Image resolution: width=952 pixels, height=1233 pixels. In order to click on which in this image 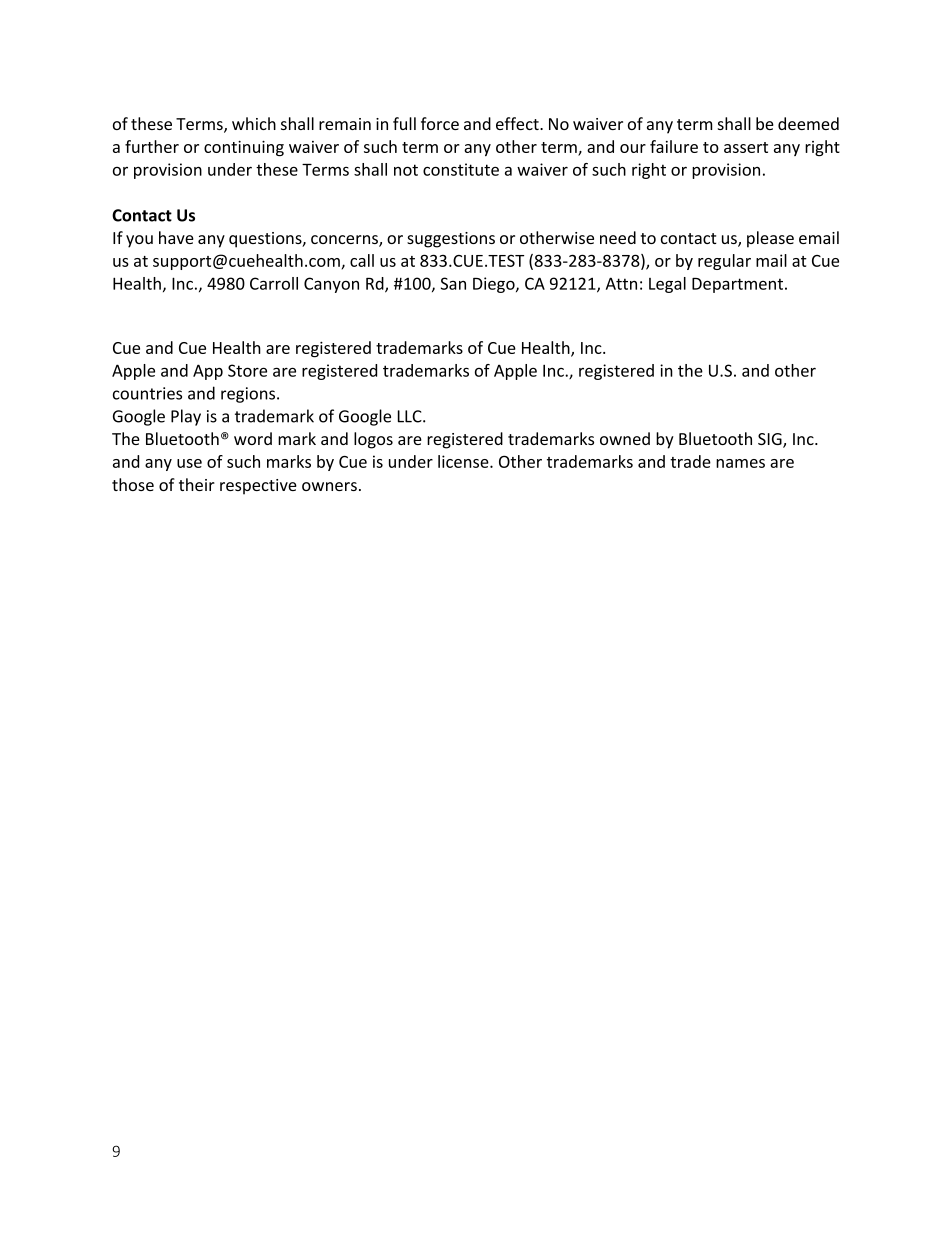, I will do `click(254, 123)`.
